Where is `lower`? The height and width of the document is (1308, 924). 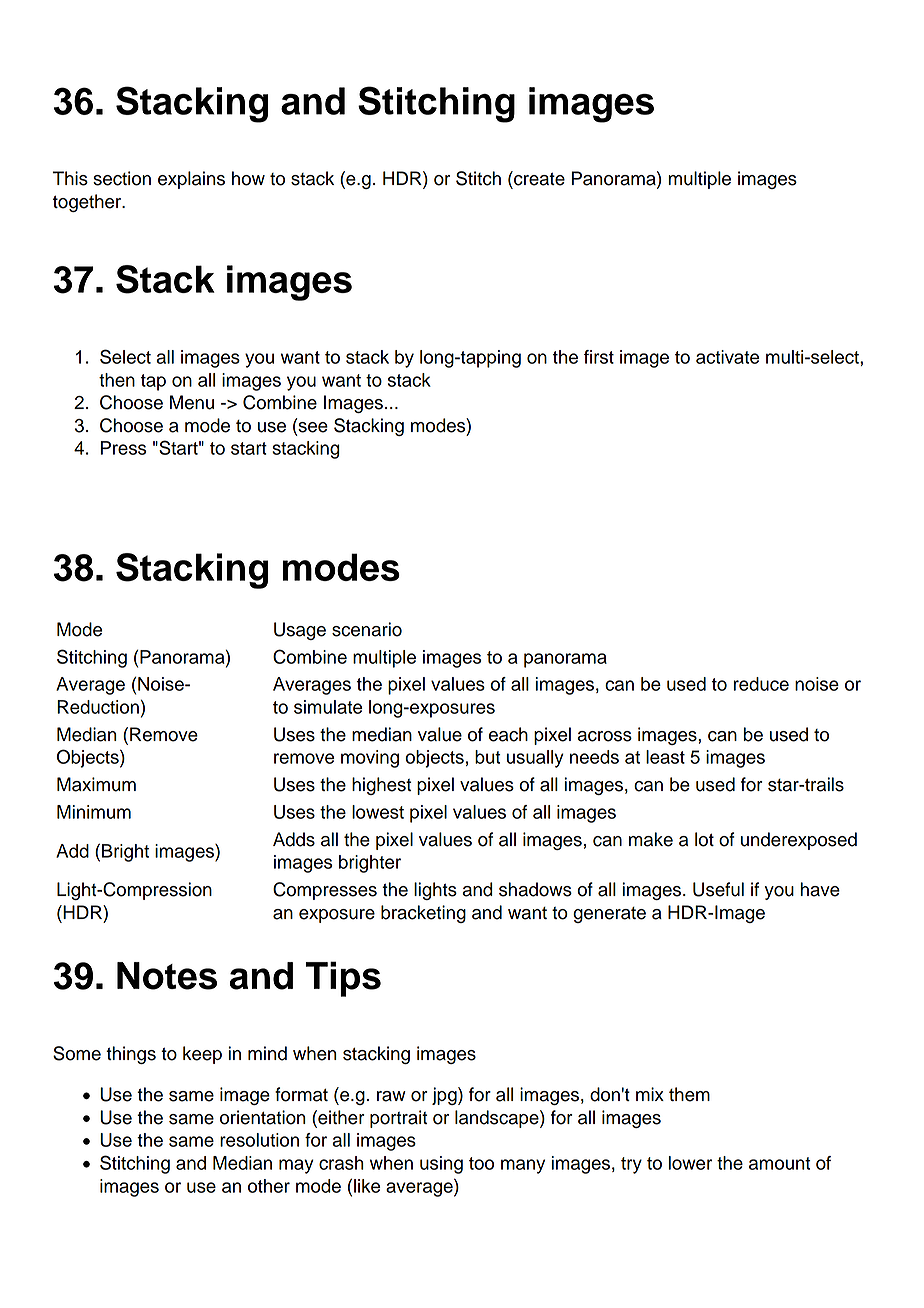 lower is located at coordinates (690, 1163).
